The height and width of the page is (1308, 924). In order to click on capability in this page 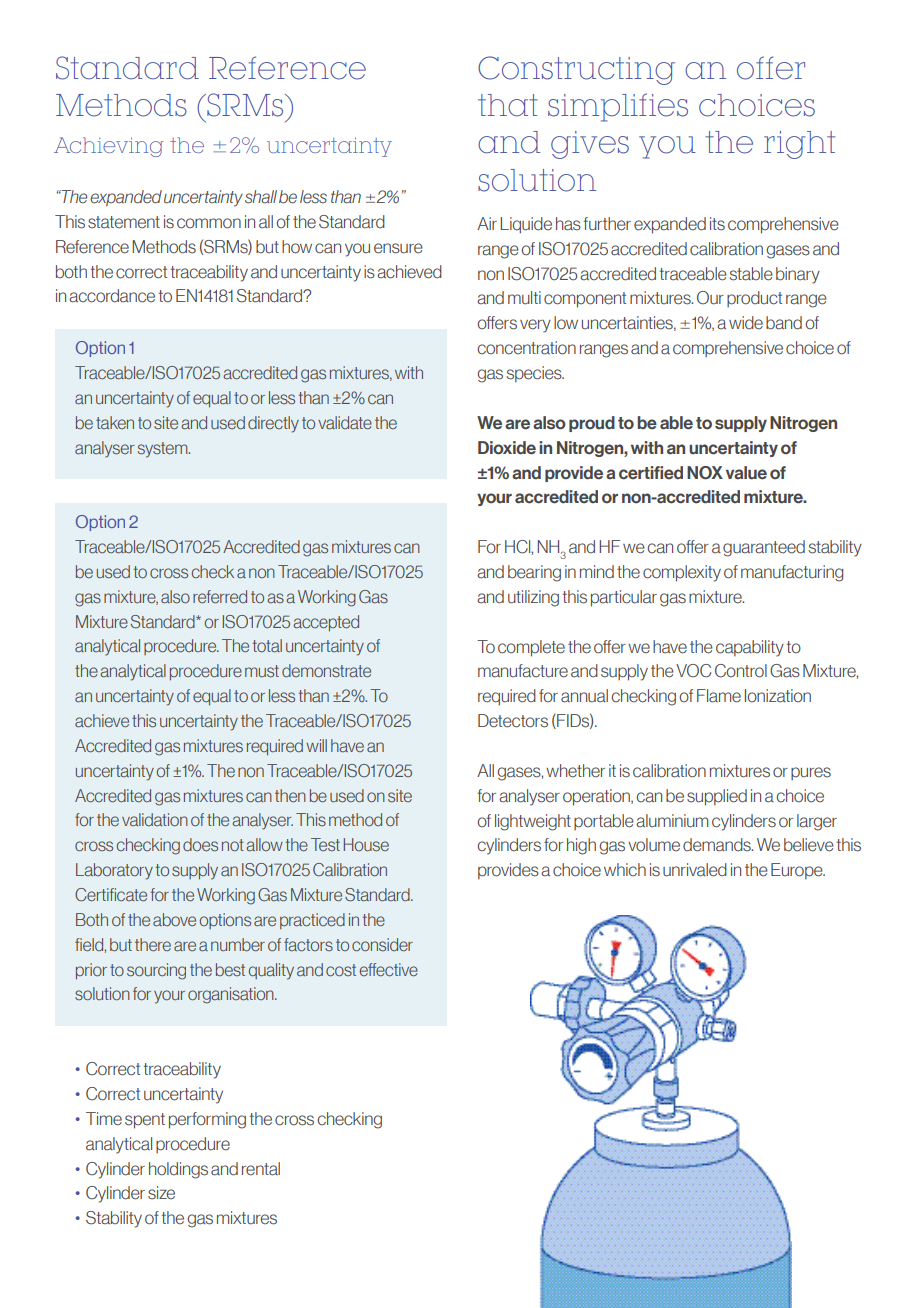, I will do `click(750, 648)`.
